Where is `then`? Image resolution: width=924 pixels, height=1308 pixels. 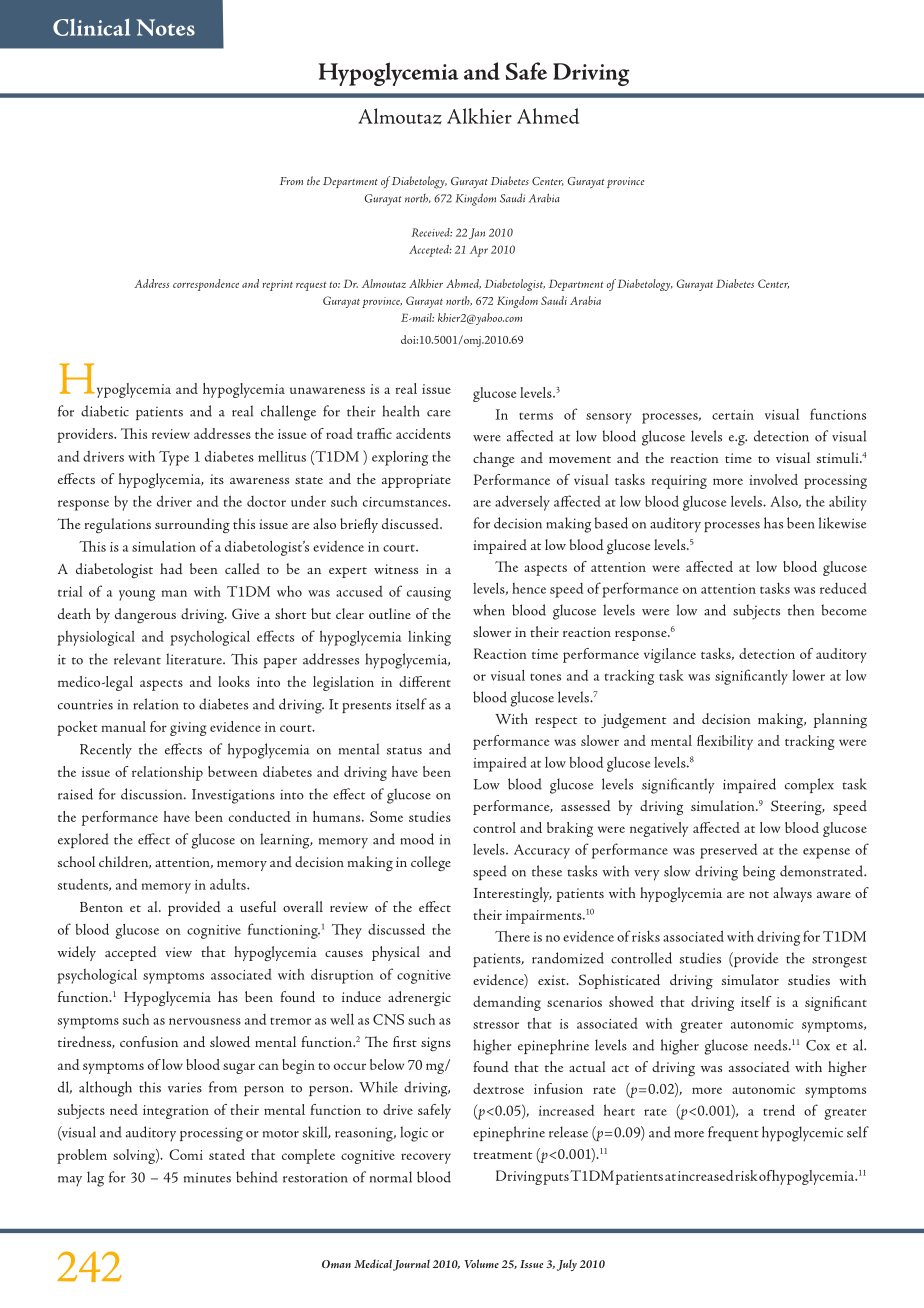 then is located at coordinates (801, 610).
